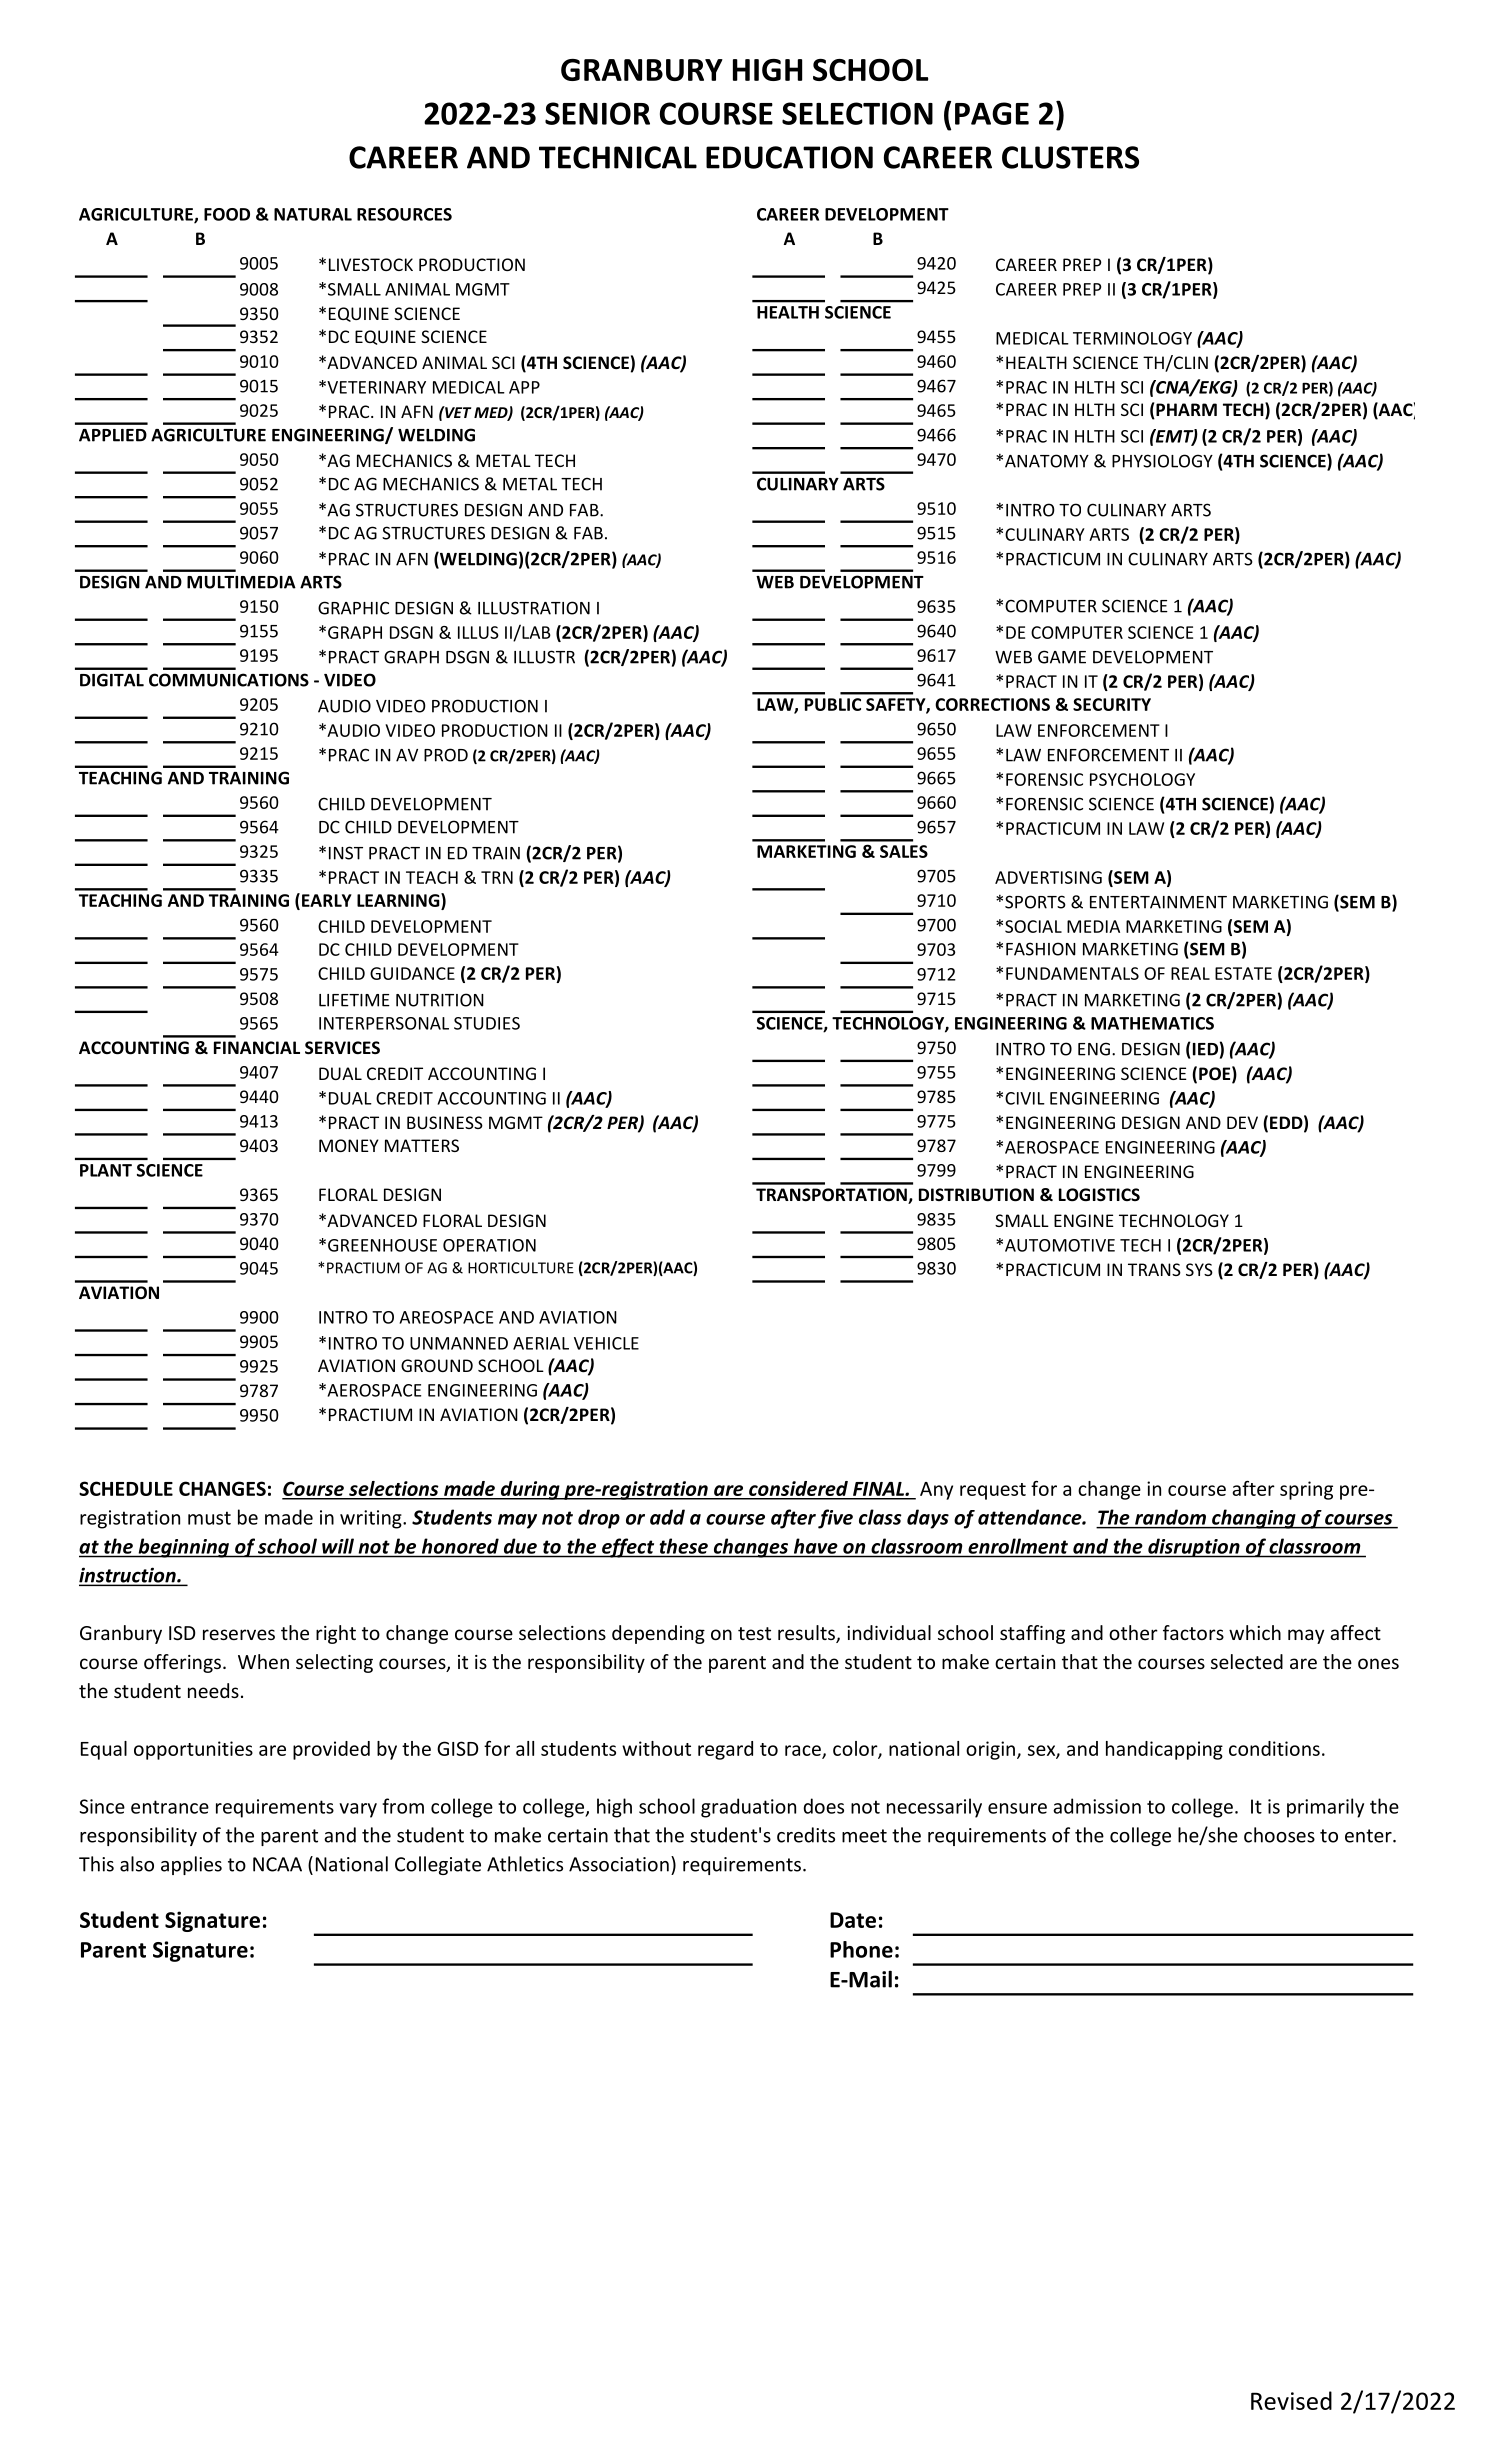  Describe the element at coordinates (349, 1145) in the screenshot. I see `MONEY` at that location.
